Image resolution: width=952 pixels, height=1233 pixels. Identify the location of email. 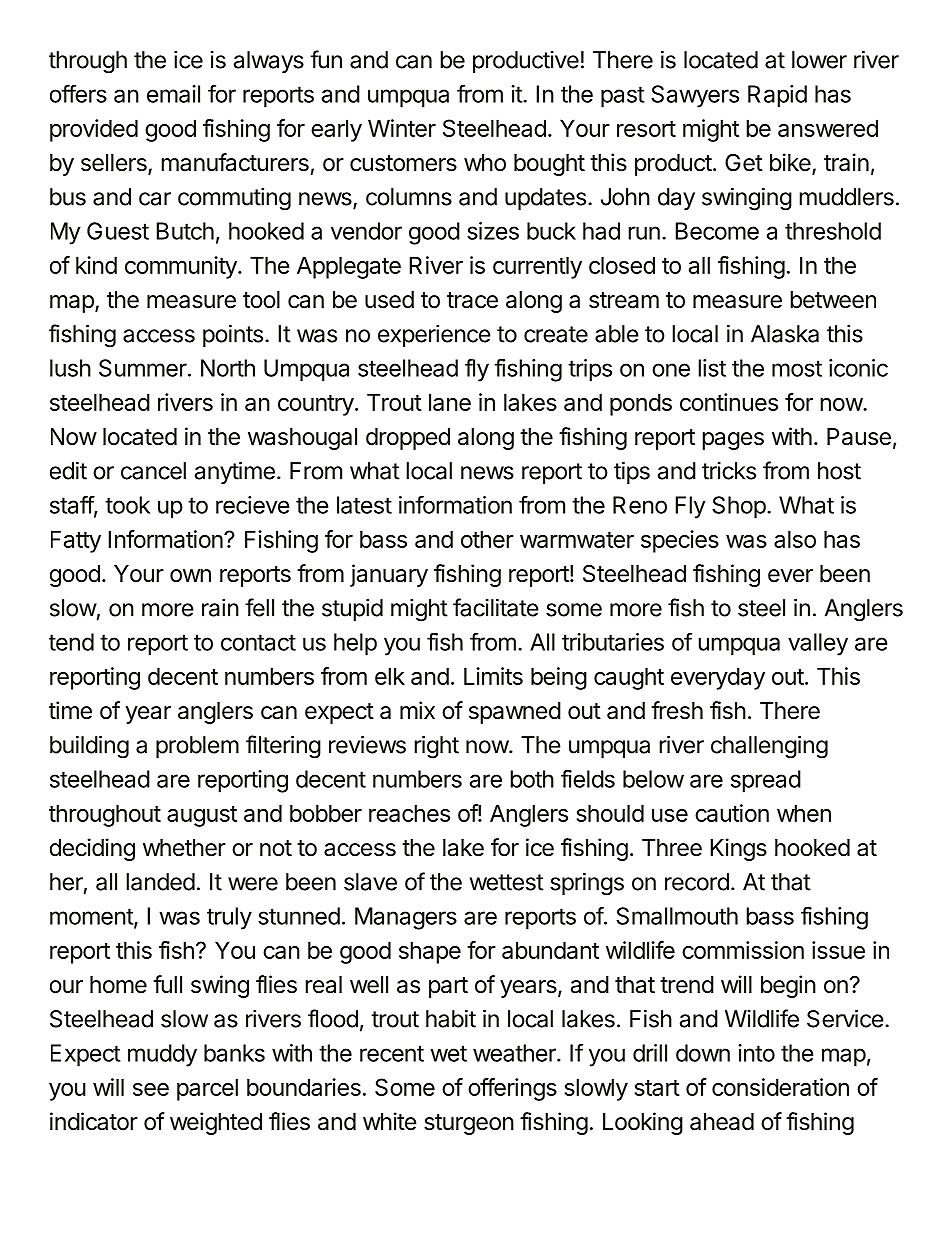
(173, 94).
